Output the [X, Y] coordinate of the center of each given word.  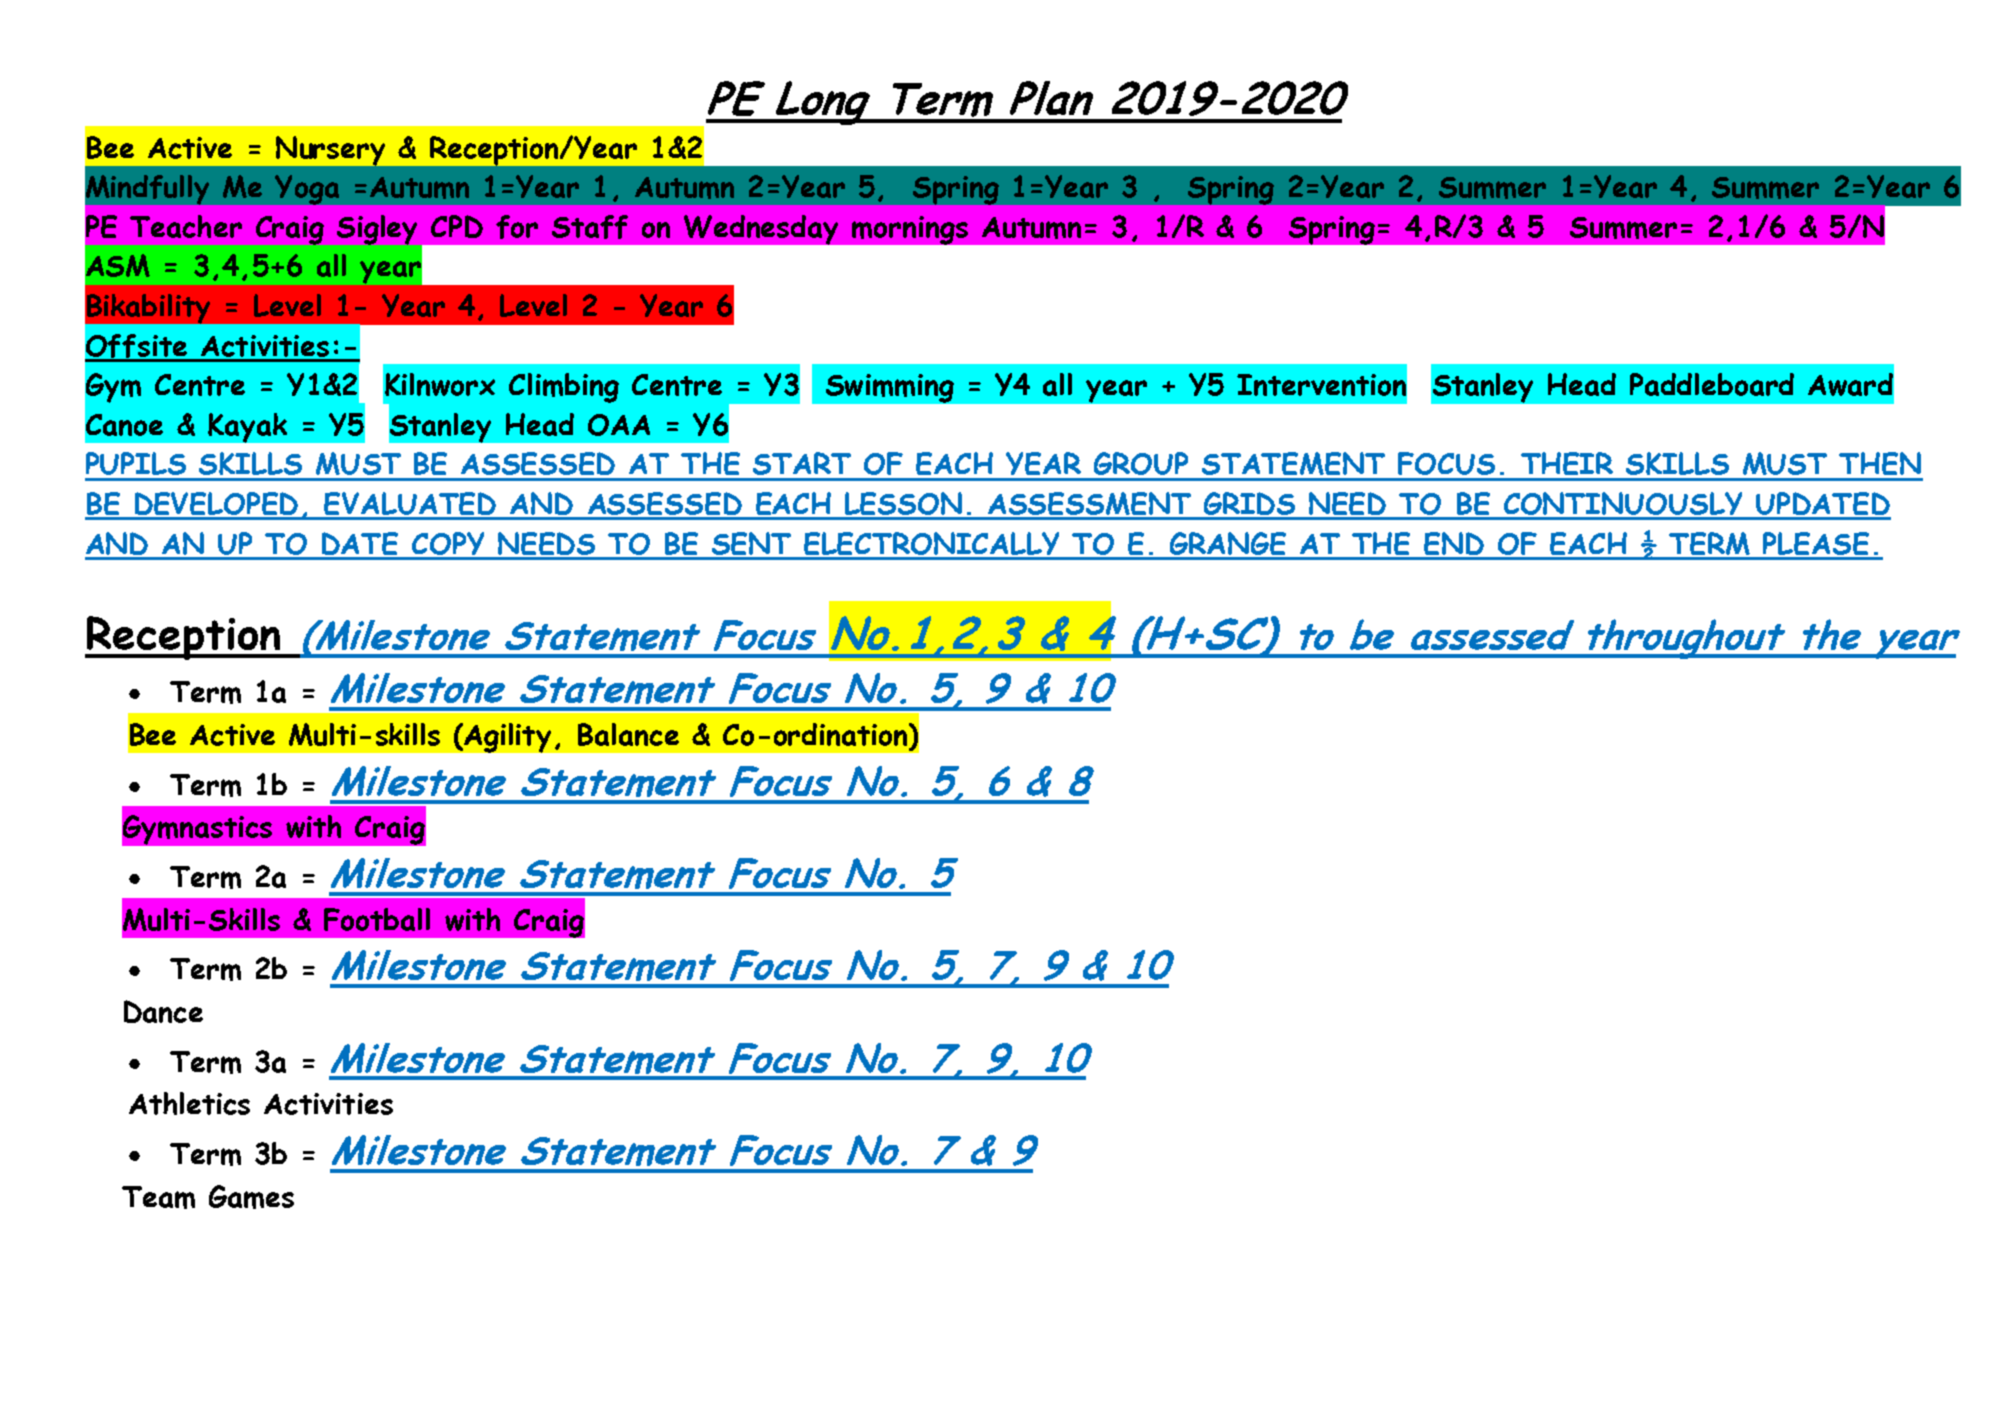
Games [251, 1197]
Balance [628, 734]
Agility [507, 738]
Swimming [890, 388]
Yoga [307, 190]
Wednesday [761, 230]
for [517, 227]
